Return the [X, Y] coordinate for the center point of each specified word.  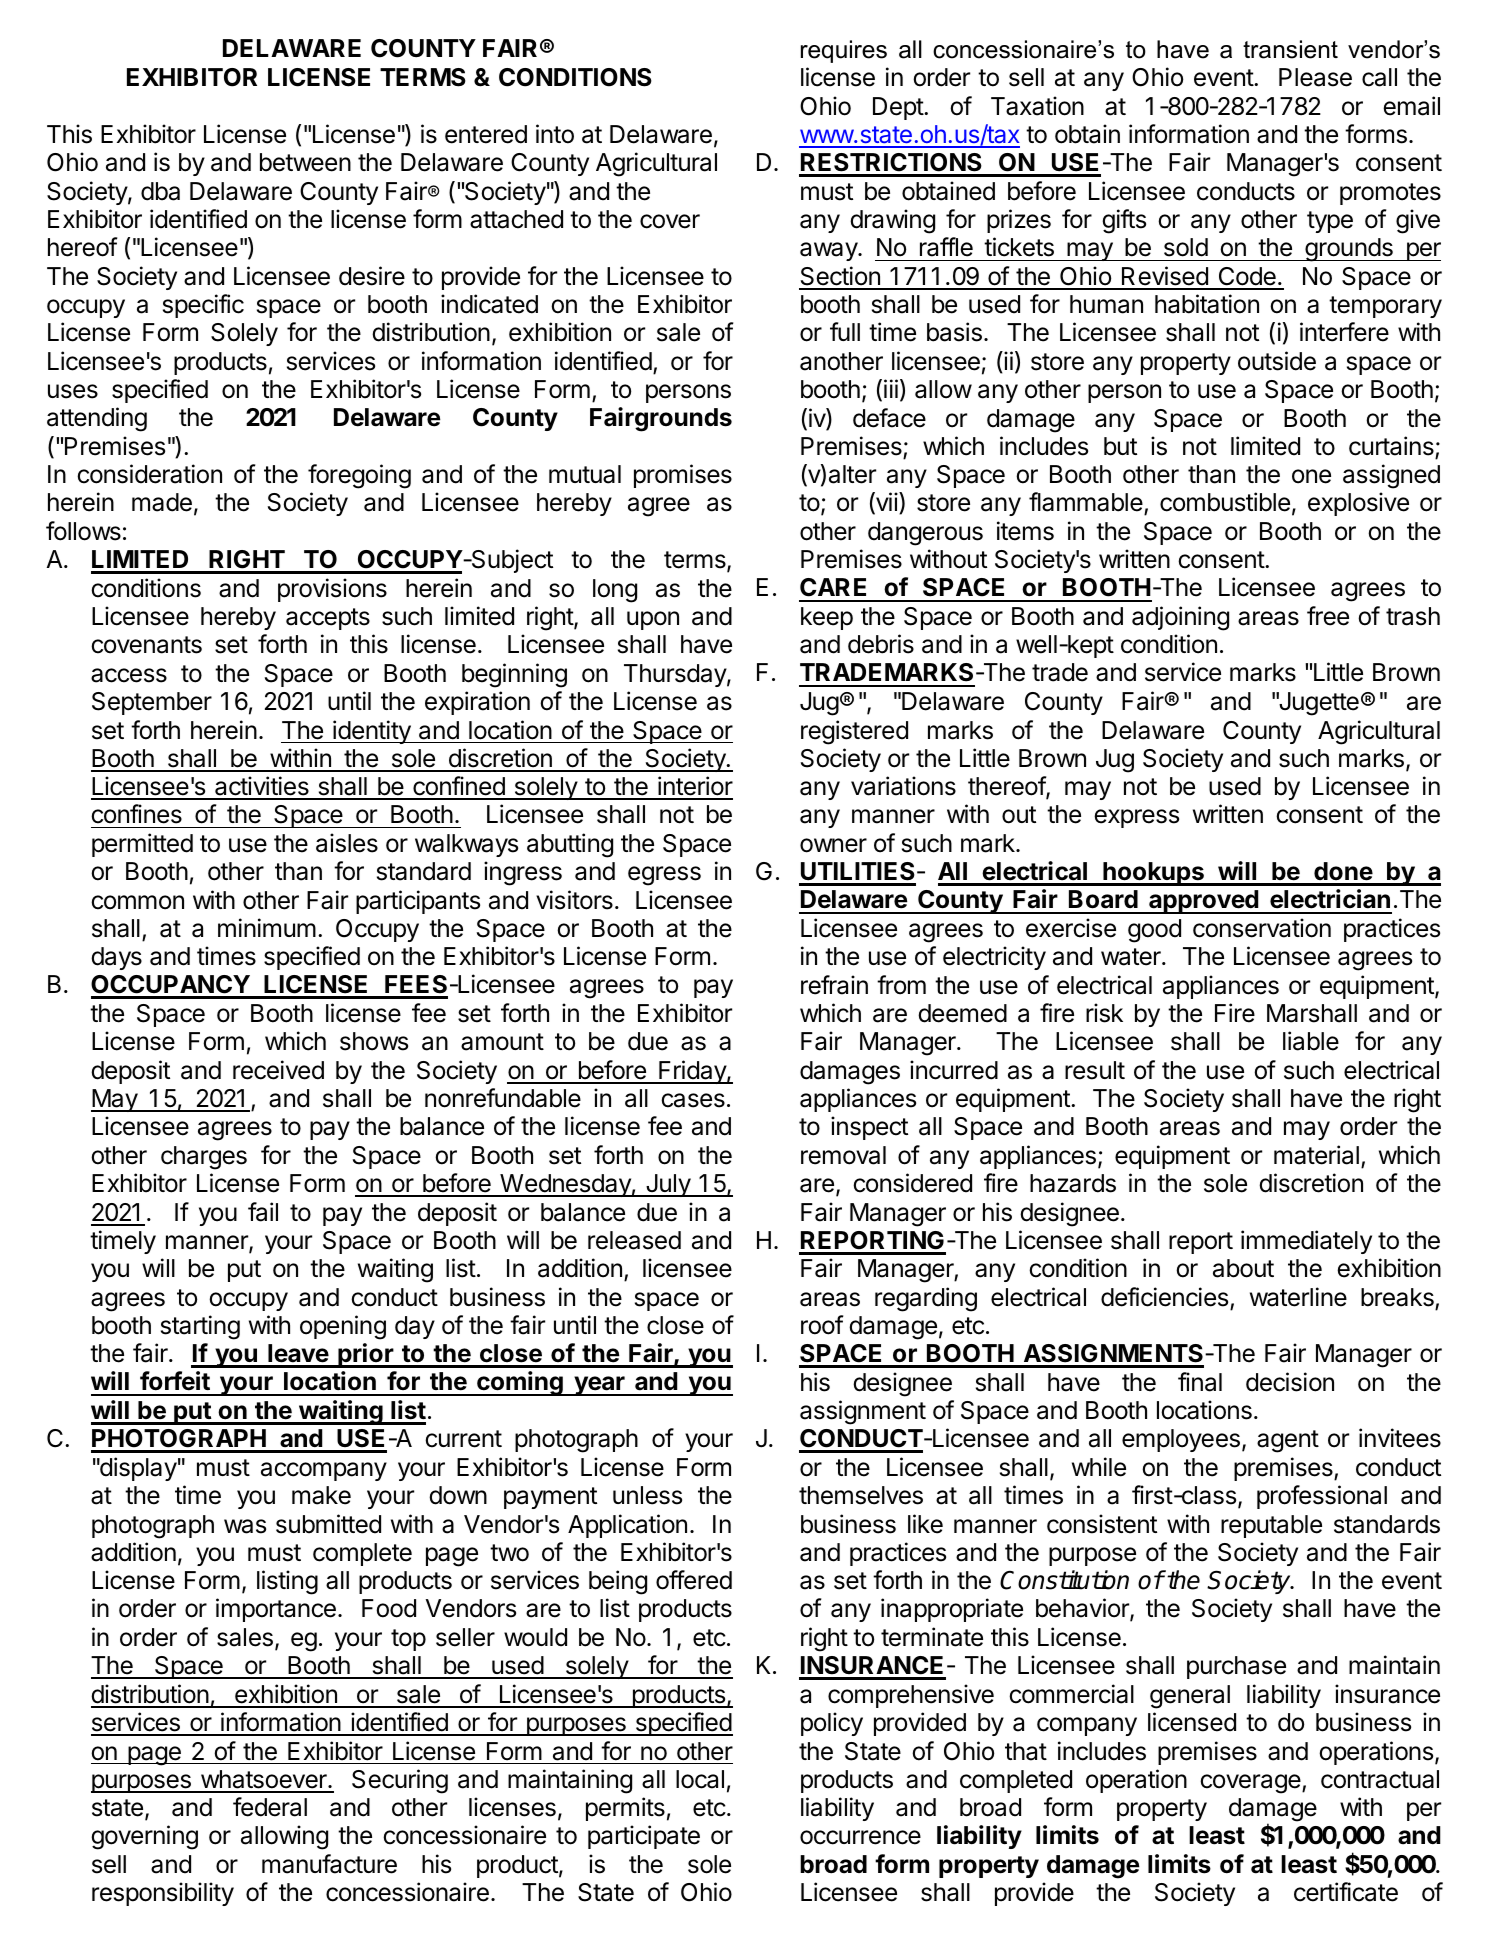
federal [270, 1807]
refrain [834, 985]
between [305, 162]
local [700, 1779]
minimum [267, 927]
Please [1315, 77]
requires [844, 51]
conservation [1262, 928]
